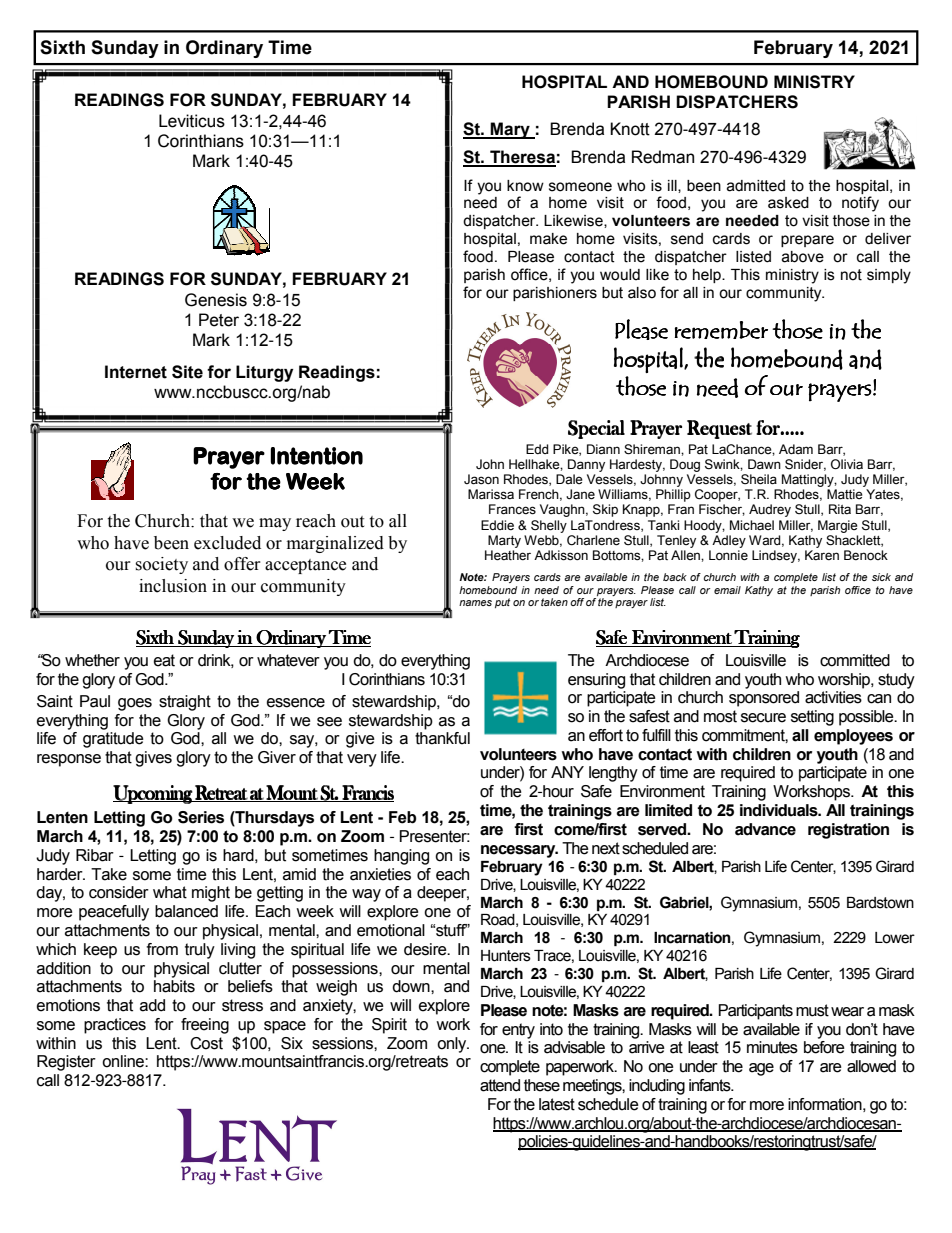 This screenshot has width=952, height=1233. Describe the element at coordinates (727, 590) in the screenshot. I see `email` at that location.
